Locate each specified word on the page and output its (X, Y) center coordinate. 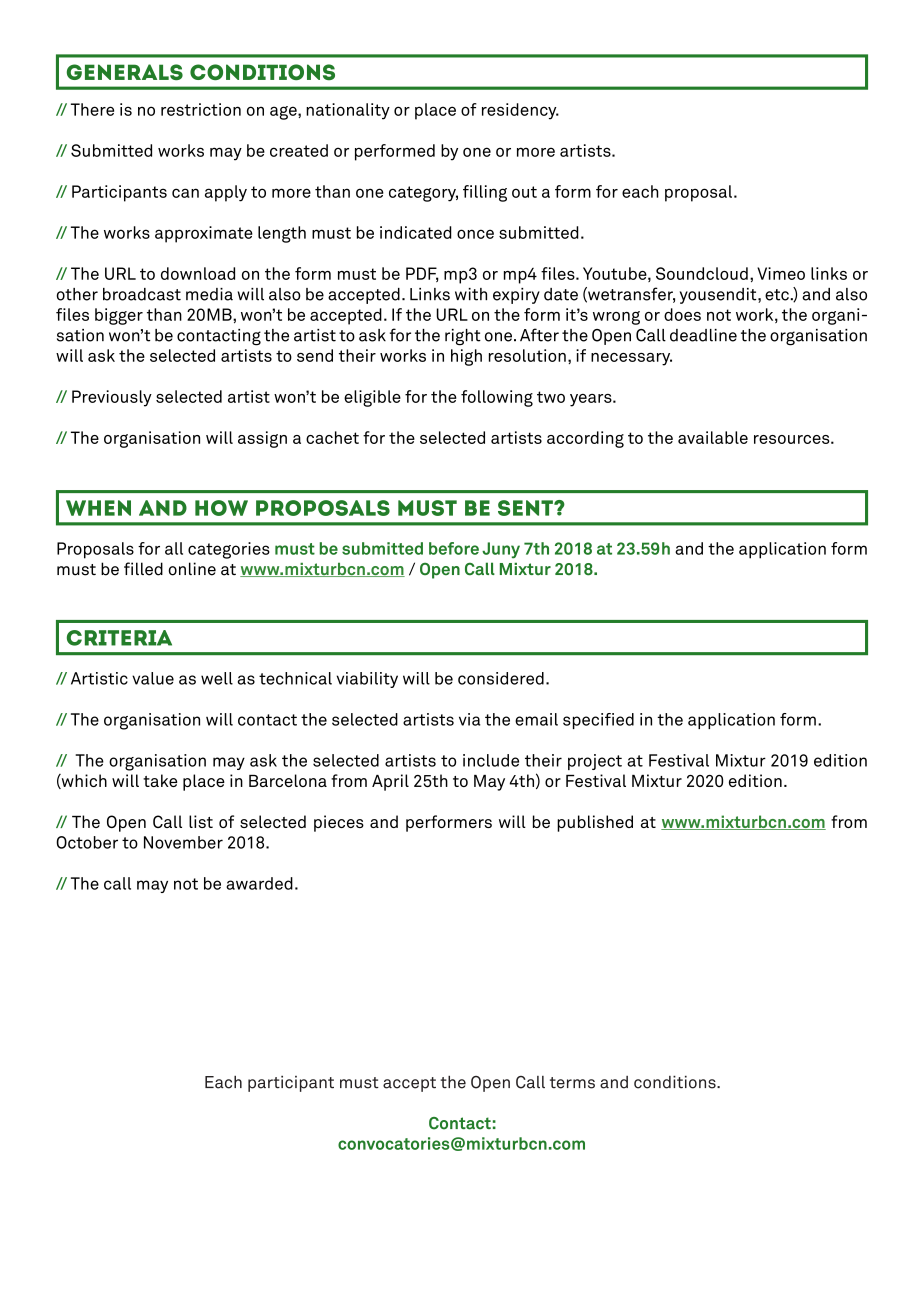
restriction (201, 109)
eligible (372, 398)
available (713, 437)
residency (520, 111)
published (595, 823)
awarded (259, 883)
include (491, 760)
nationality (348, 111)
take (160, 780)
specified (598, 721)
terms (572, 1083)
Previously (112, 398)
